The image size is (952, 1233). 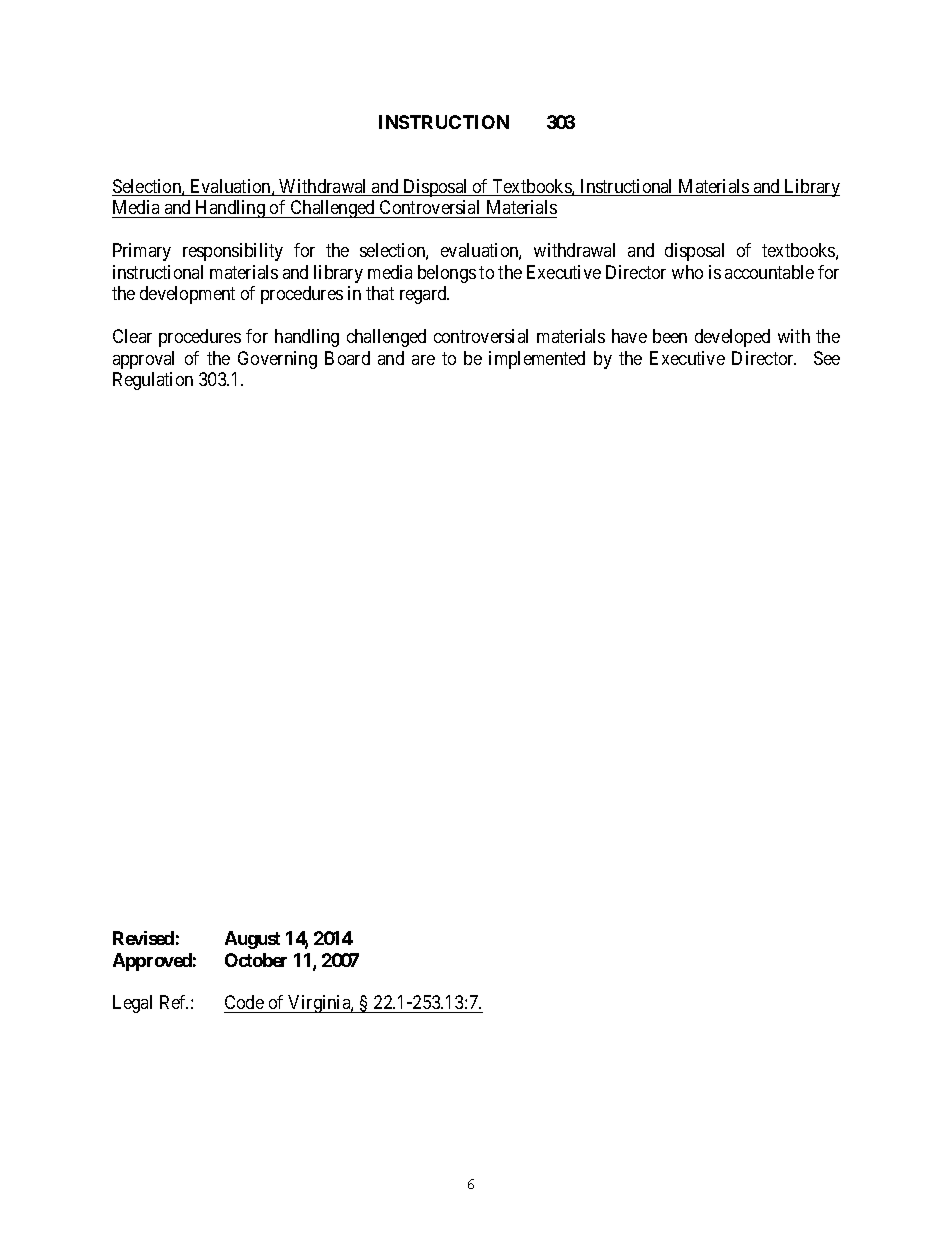 What do you see at coordinates (233, 252) in the screenshot?
I see `responsibility` at bounding box center [233, 252].
